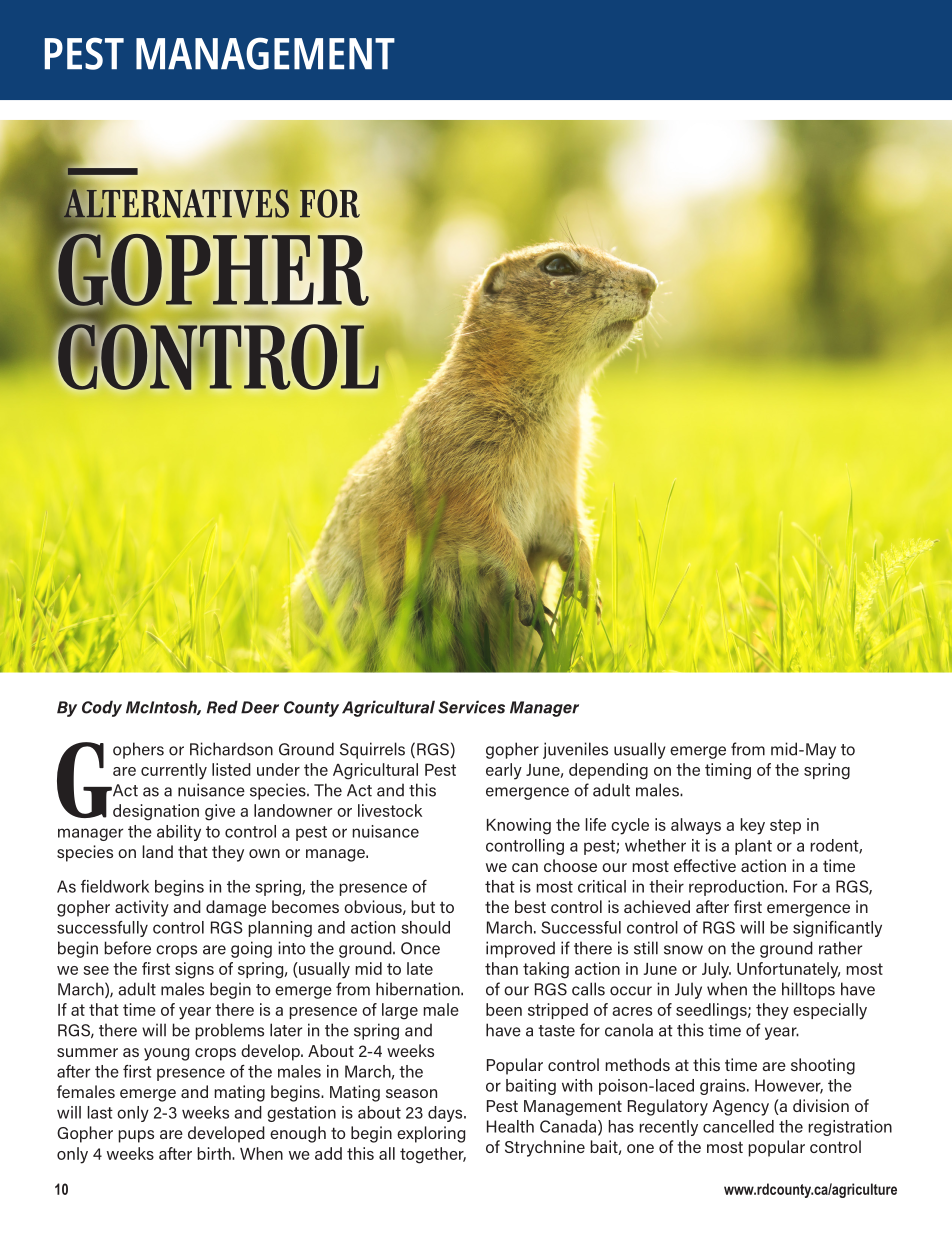 Image resolution: width=952 pixels, height=1233 pixels. Describe the element at coordinates (425, 927) in the screenshot. I see `should` at that location.
